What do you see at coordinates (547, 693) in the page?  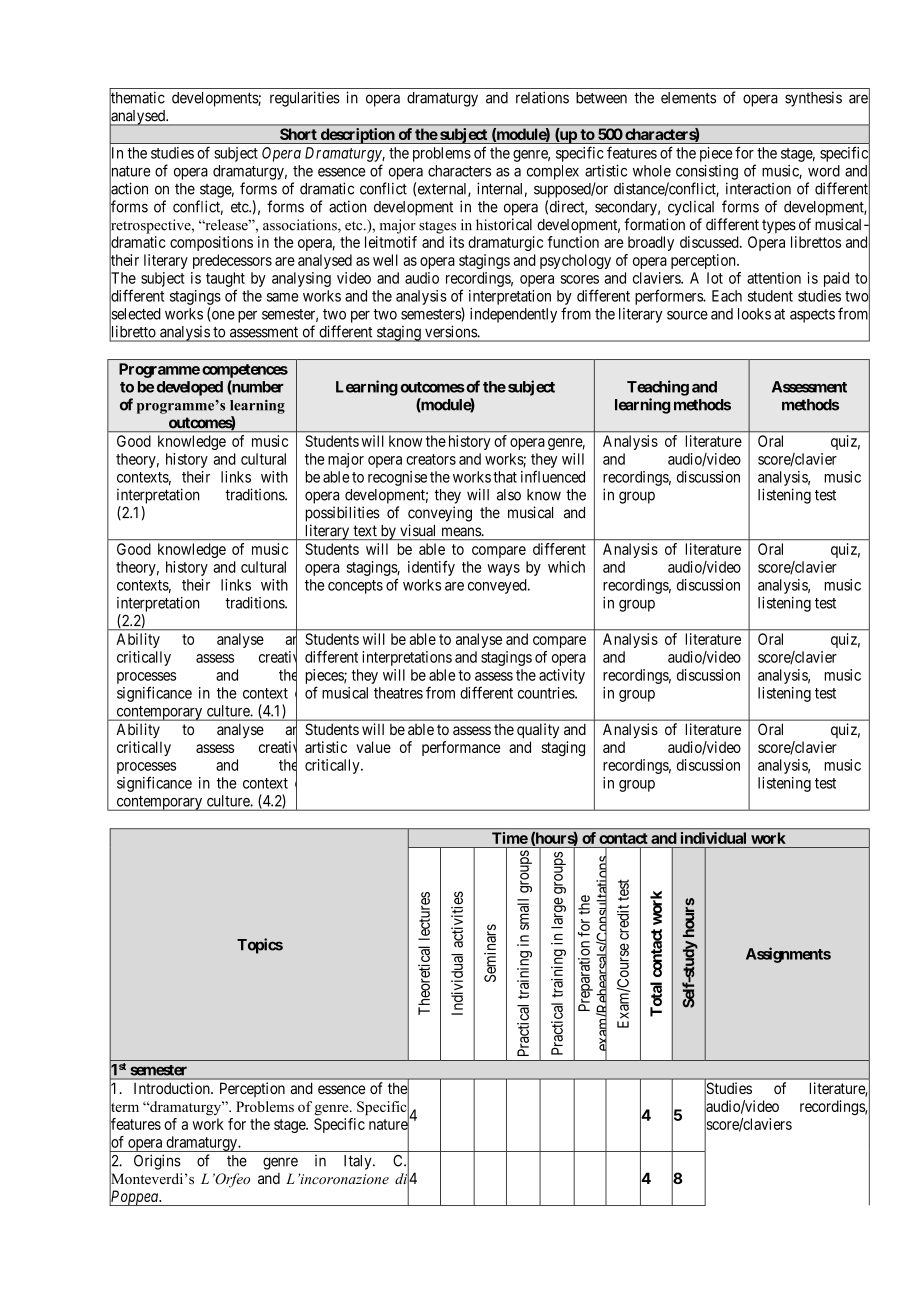 I see `countries` at bounding box center [547, 693].
